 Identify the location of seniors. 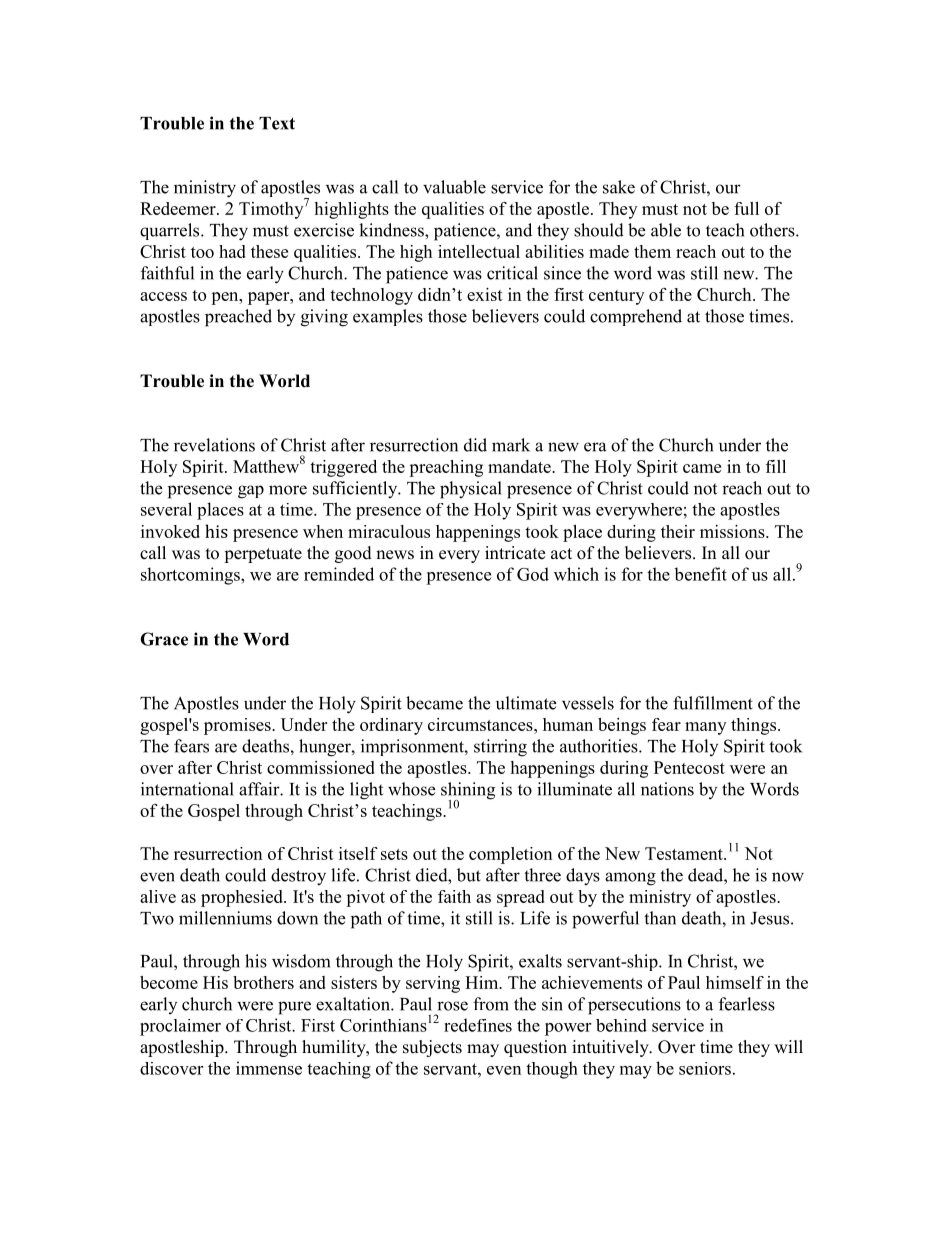
(705, 1068).
